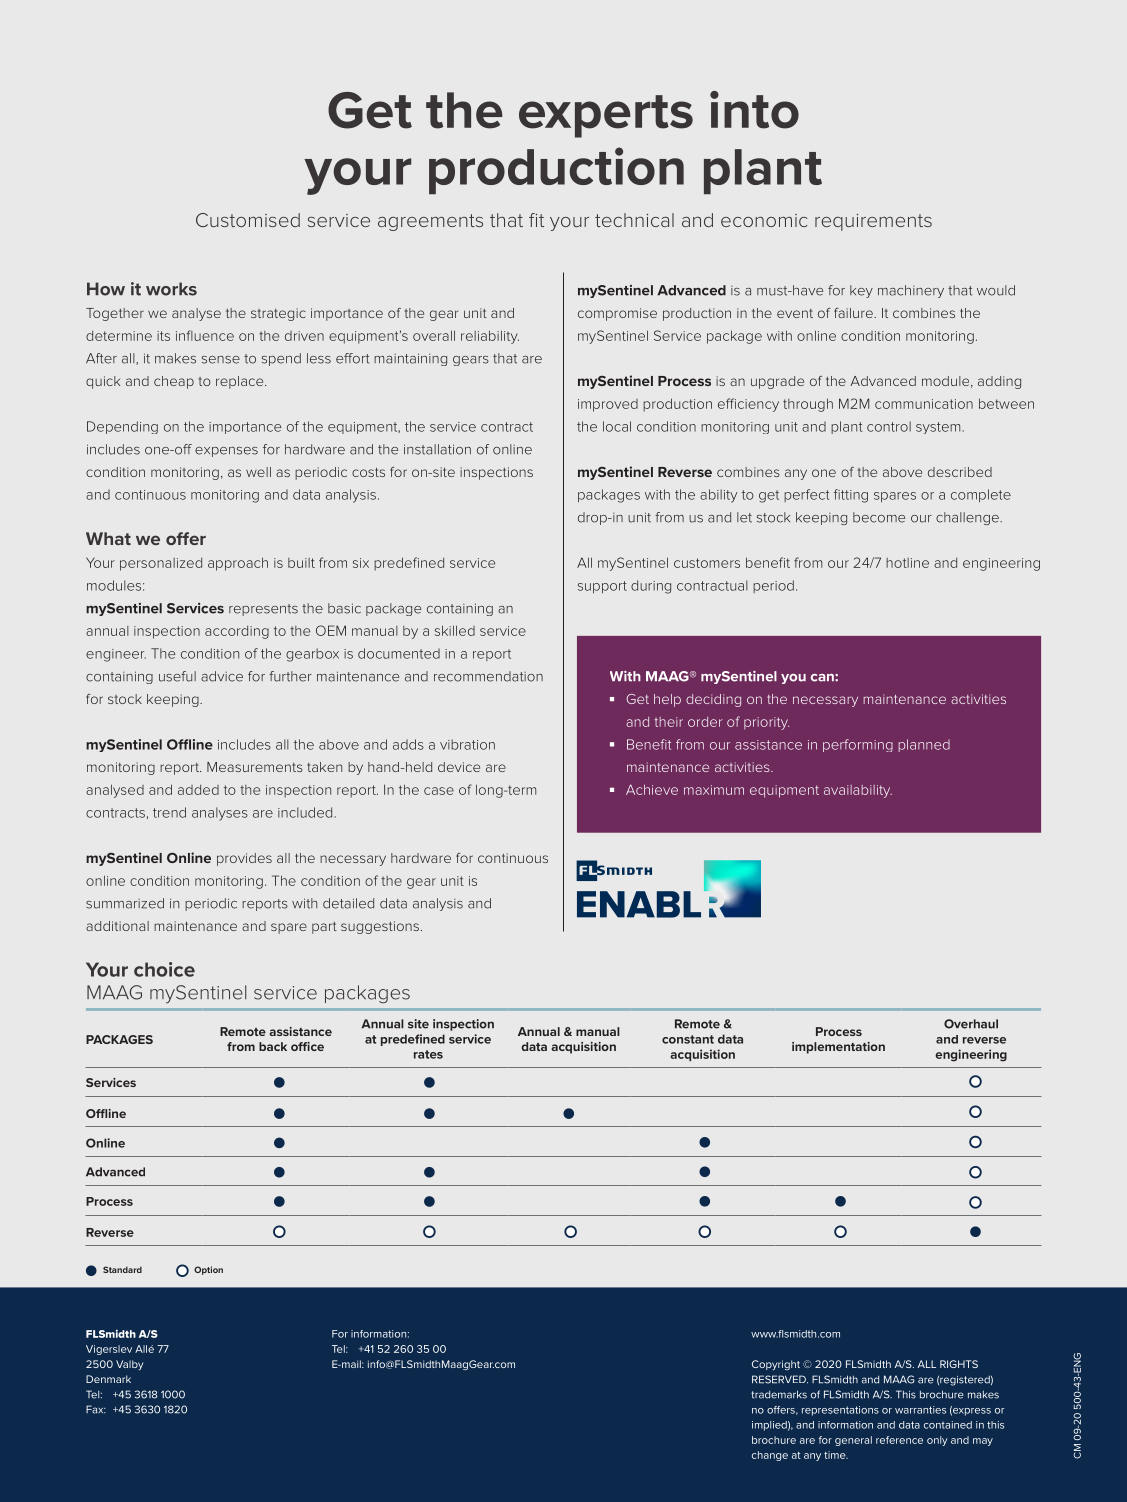 The image size is (1127, 1502). What do you see at coordinates (606, 116) in the screenshot?
I see `experts` at bounding box center [606, 116].
